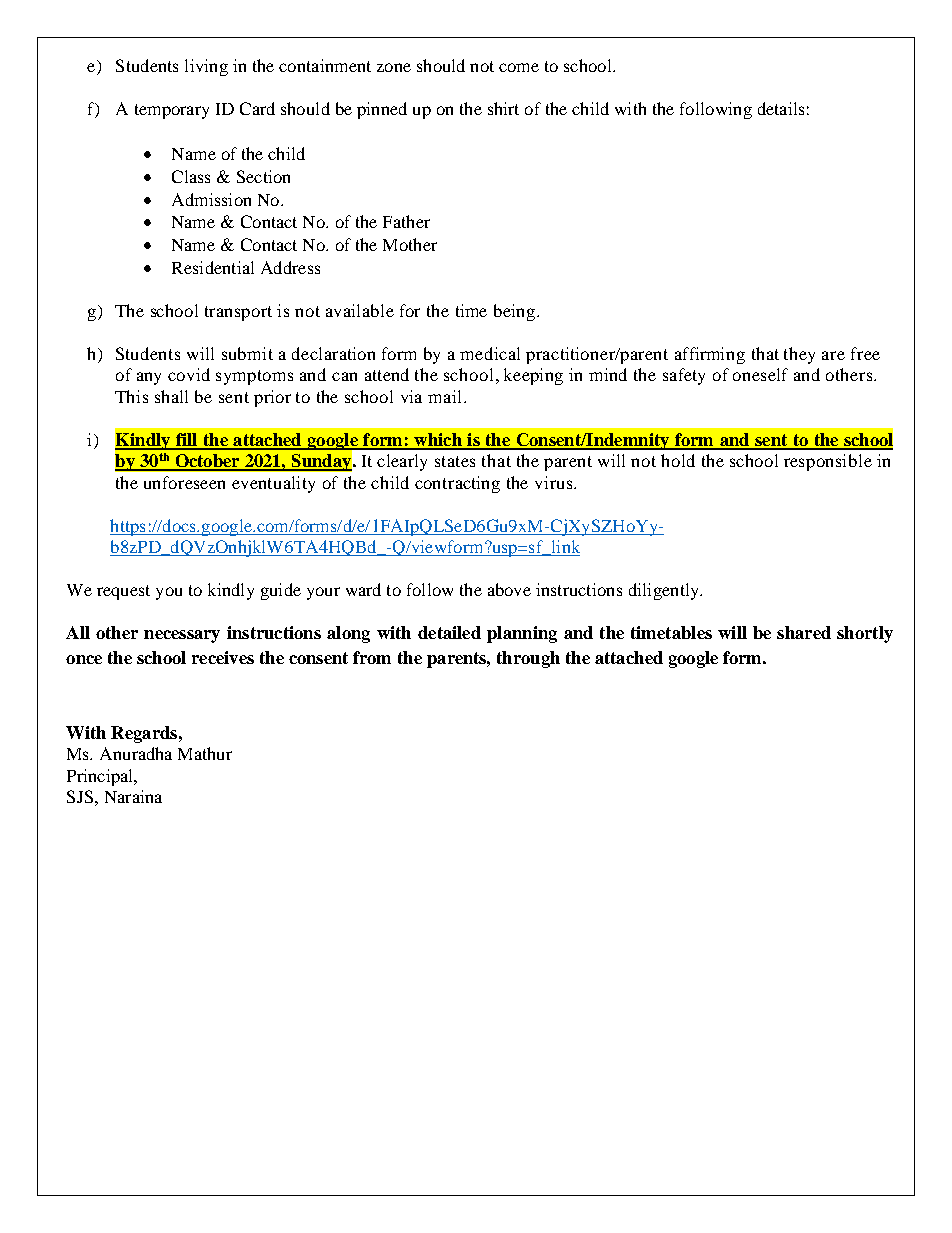 This image has height=1233, width=952. What do you see at coordinates (205, 753) in the image?
I see `Mathur` at bounding box center [205, 753].
